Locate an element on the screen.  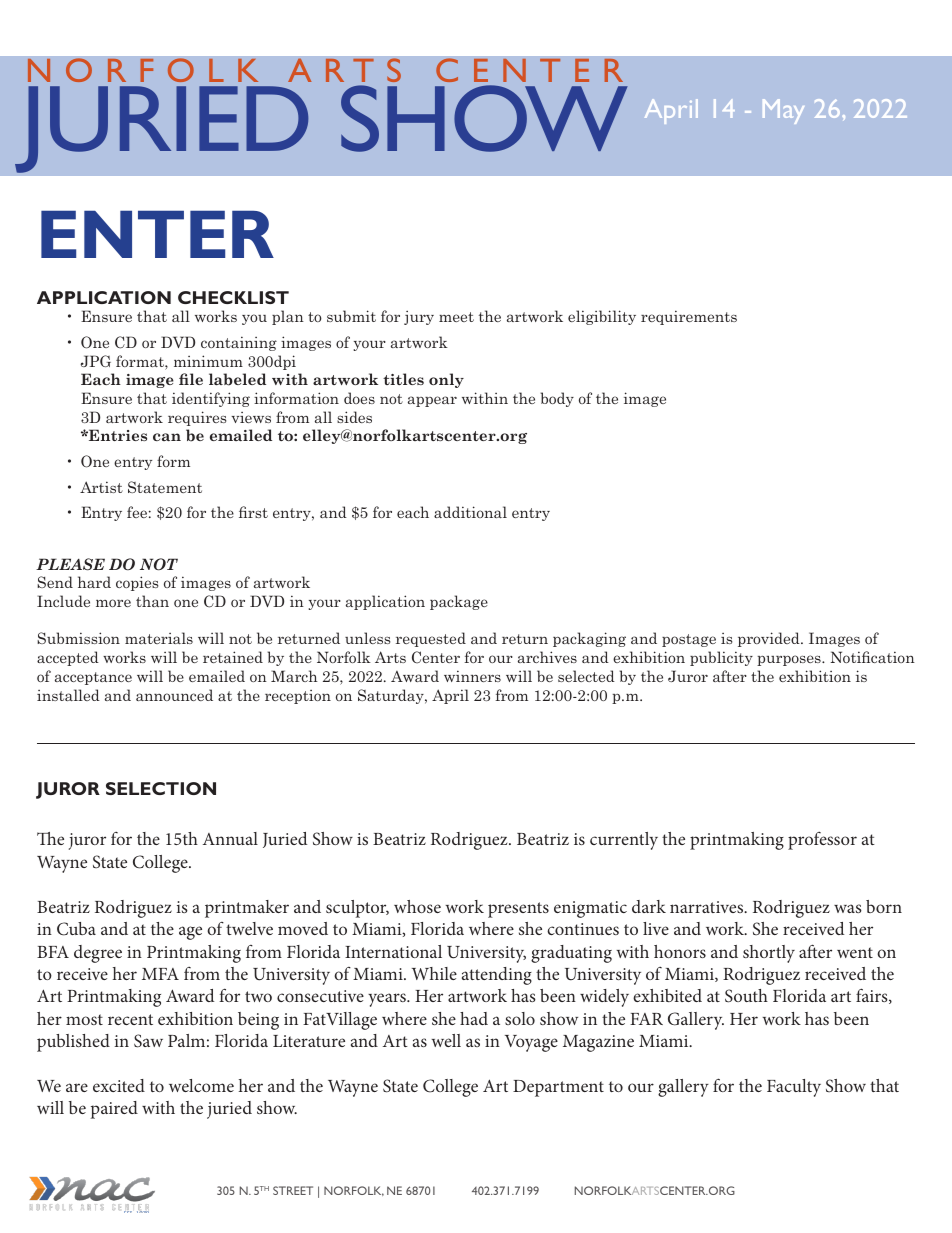
May is located at coordinates (783, 111).
